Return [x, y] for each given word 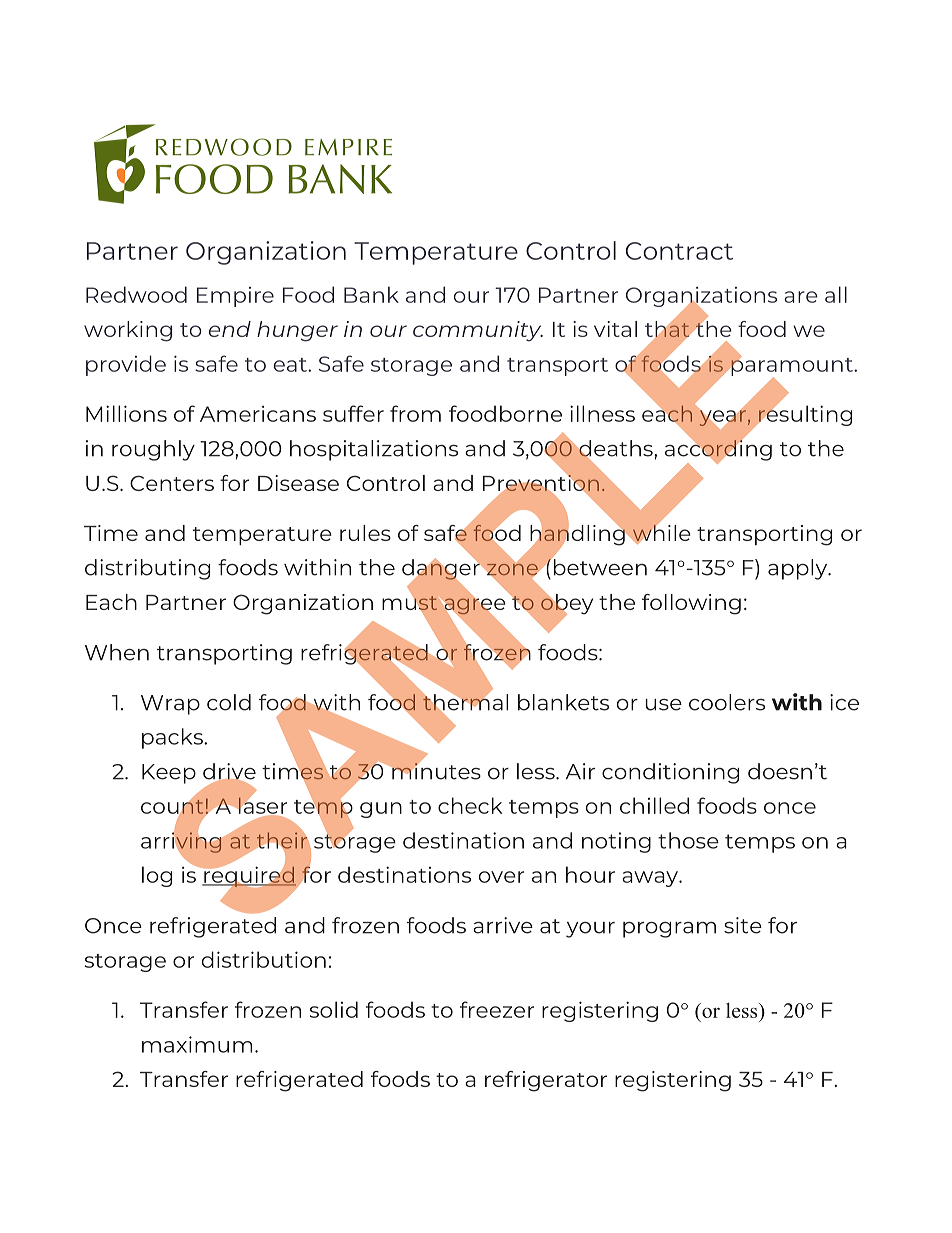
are [801, 297]
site [743, 925]
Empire [235, 297]
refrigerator [546, 1081]
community [478, 331]
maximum [197, 1044]
